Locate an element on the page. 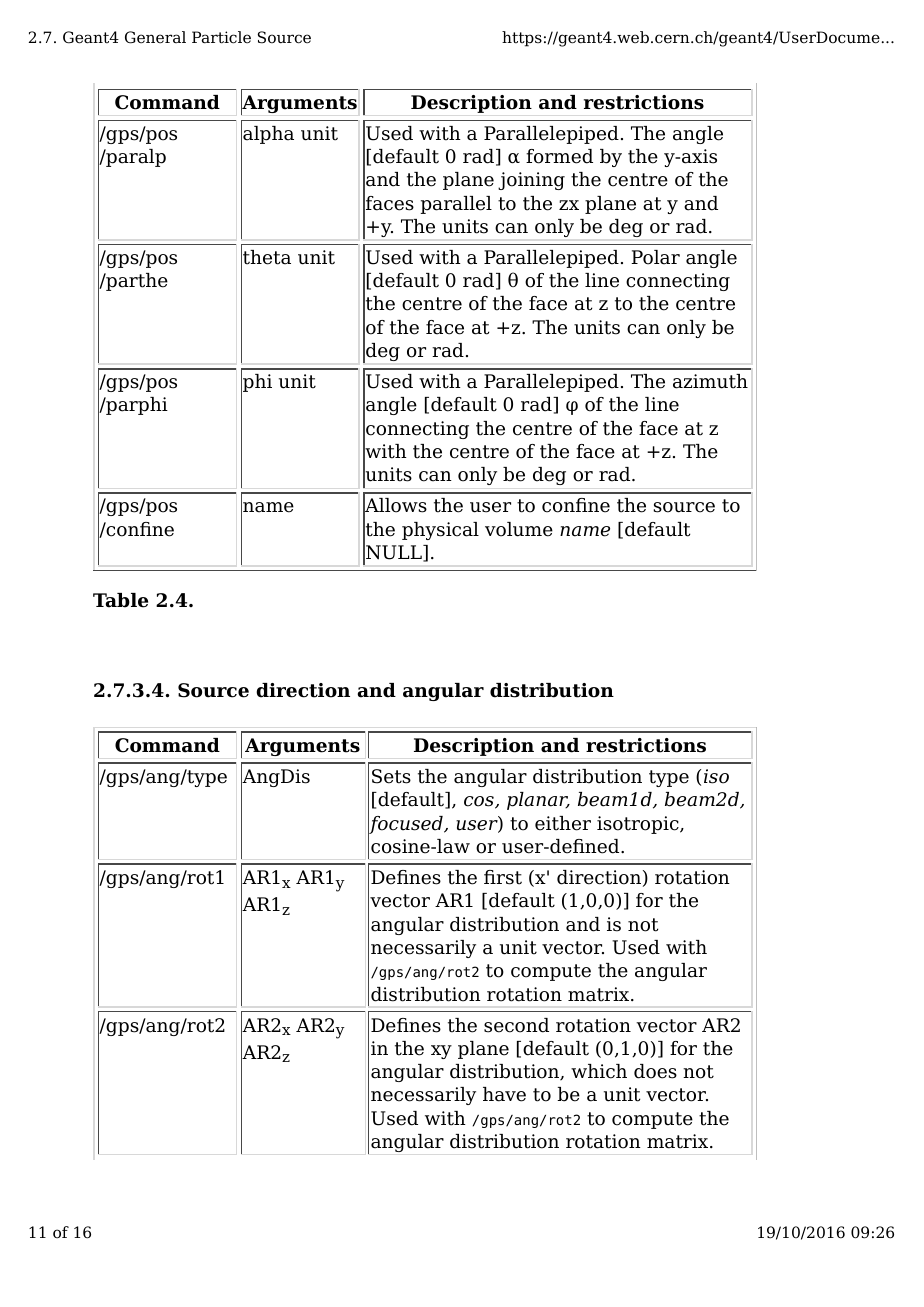 Image resolution: width=924 pixels, height=1307 pixels. General is located at coordinates (155, 37).
